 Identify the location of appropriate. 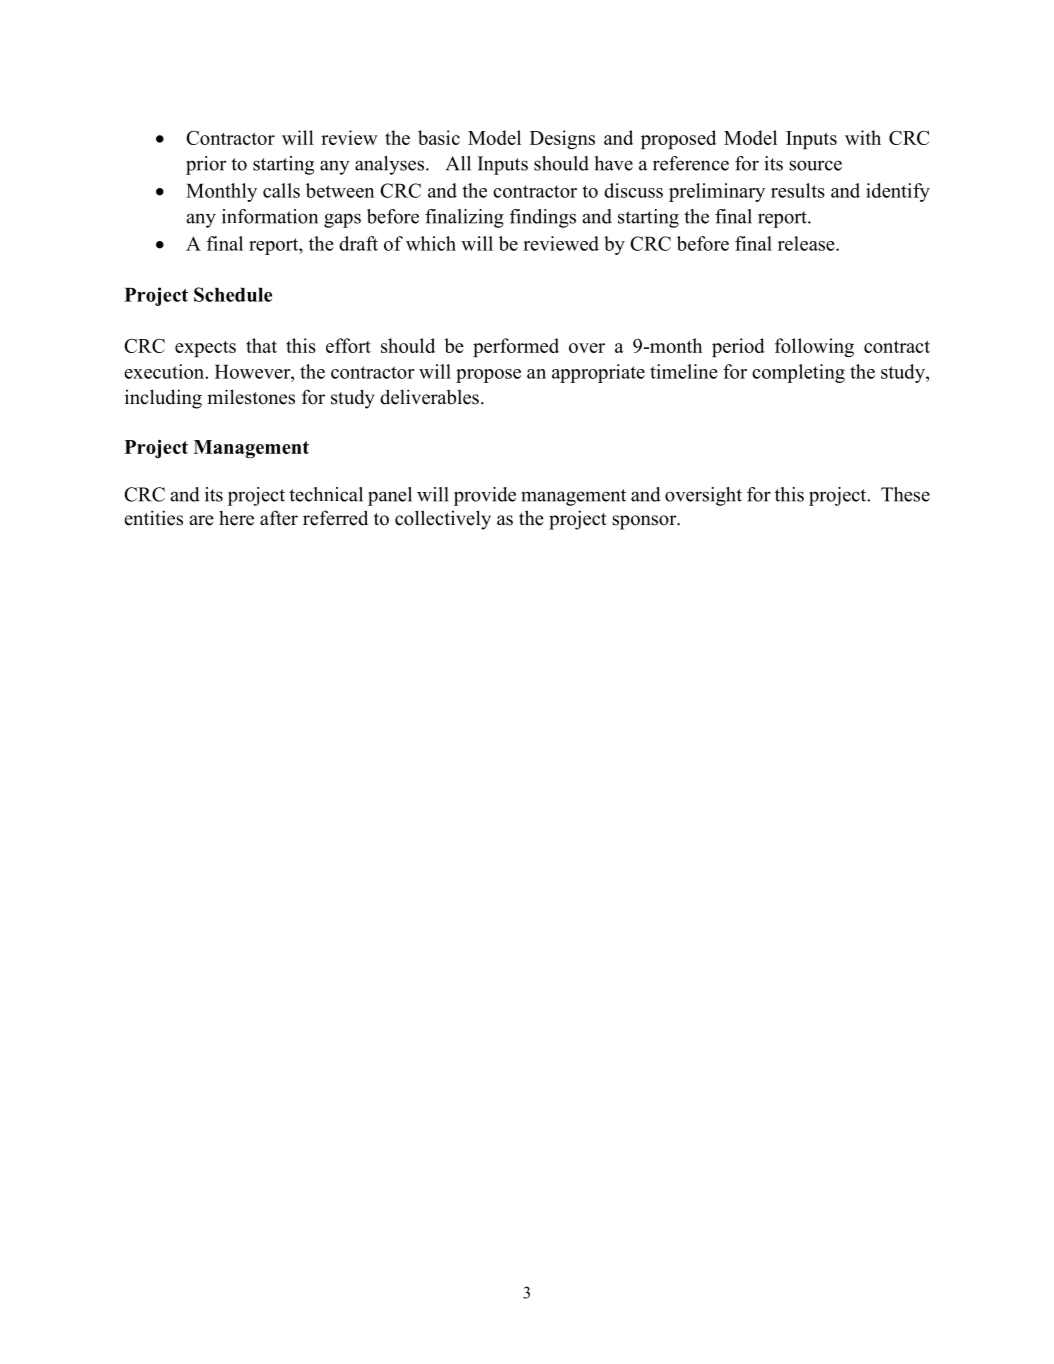
(598, 373).
